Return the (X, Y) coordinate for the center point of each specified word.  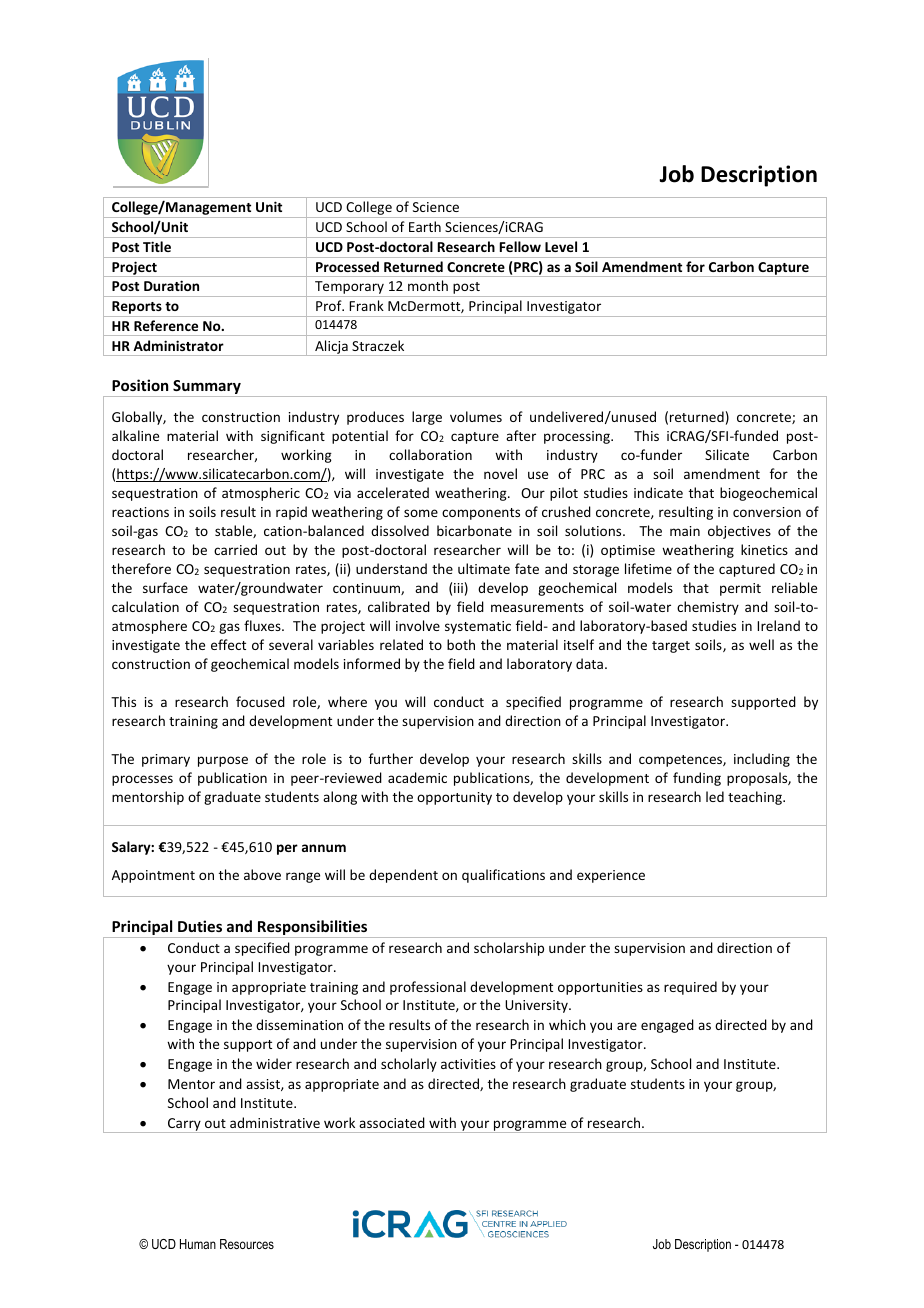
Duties (200, 926)
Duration (171, 285)
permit (740, 589)
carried (235, 549)
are (627, 1026)
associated (392, 1122)
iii (458, 588)
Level (561, 246)
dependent (403, 876)
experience (611, 876)
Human (198, 1244)
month (428, 285)
